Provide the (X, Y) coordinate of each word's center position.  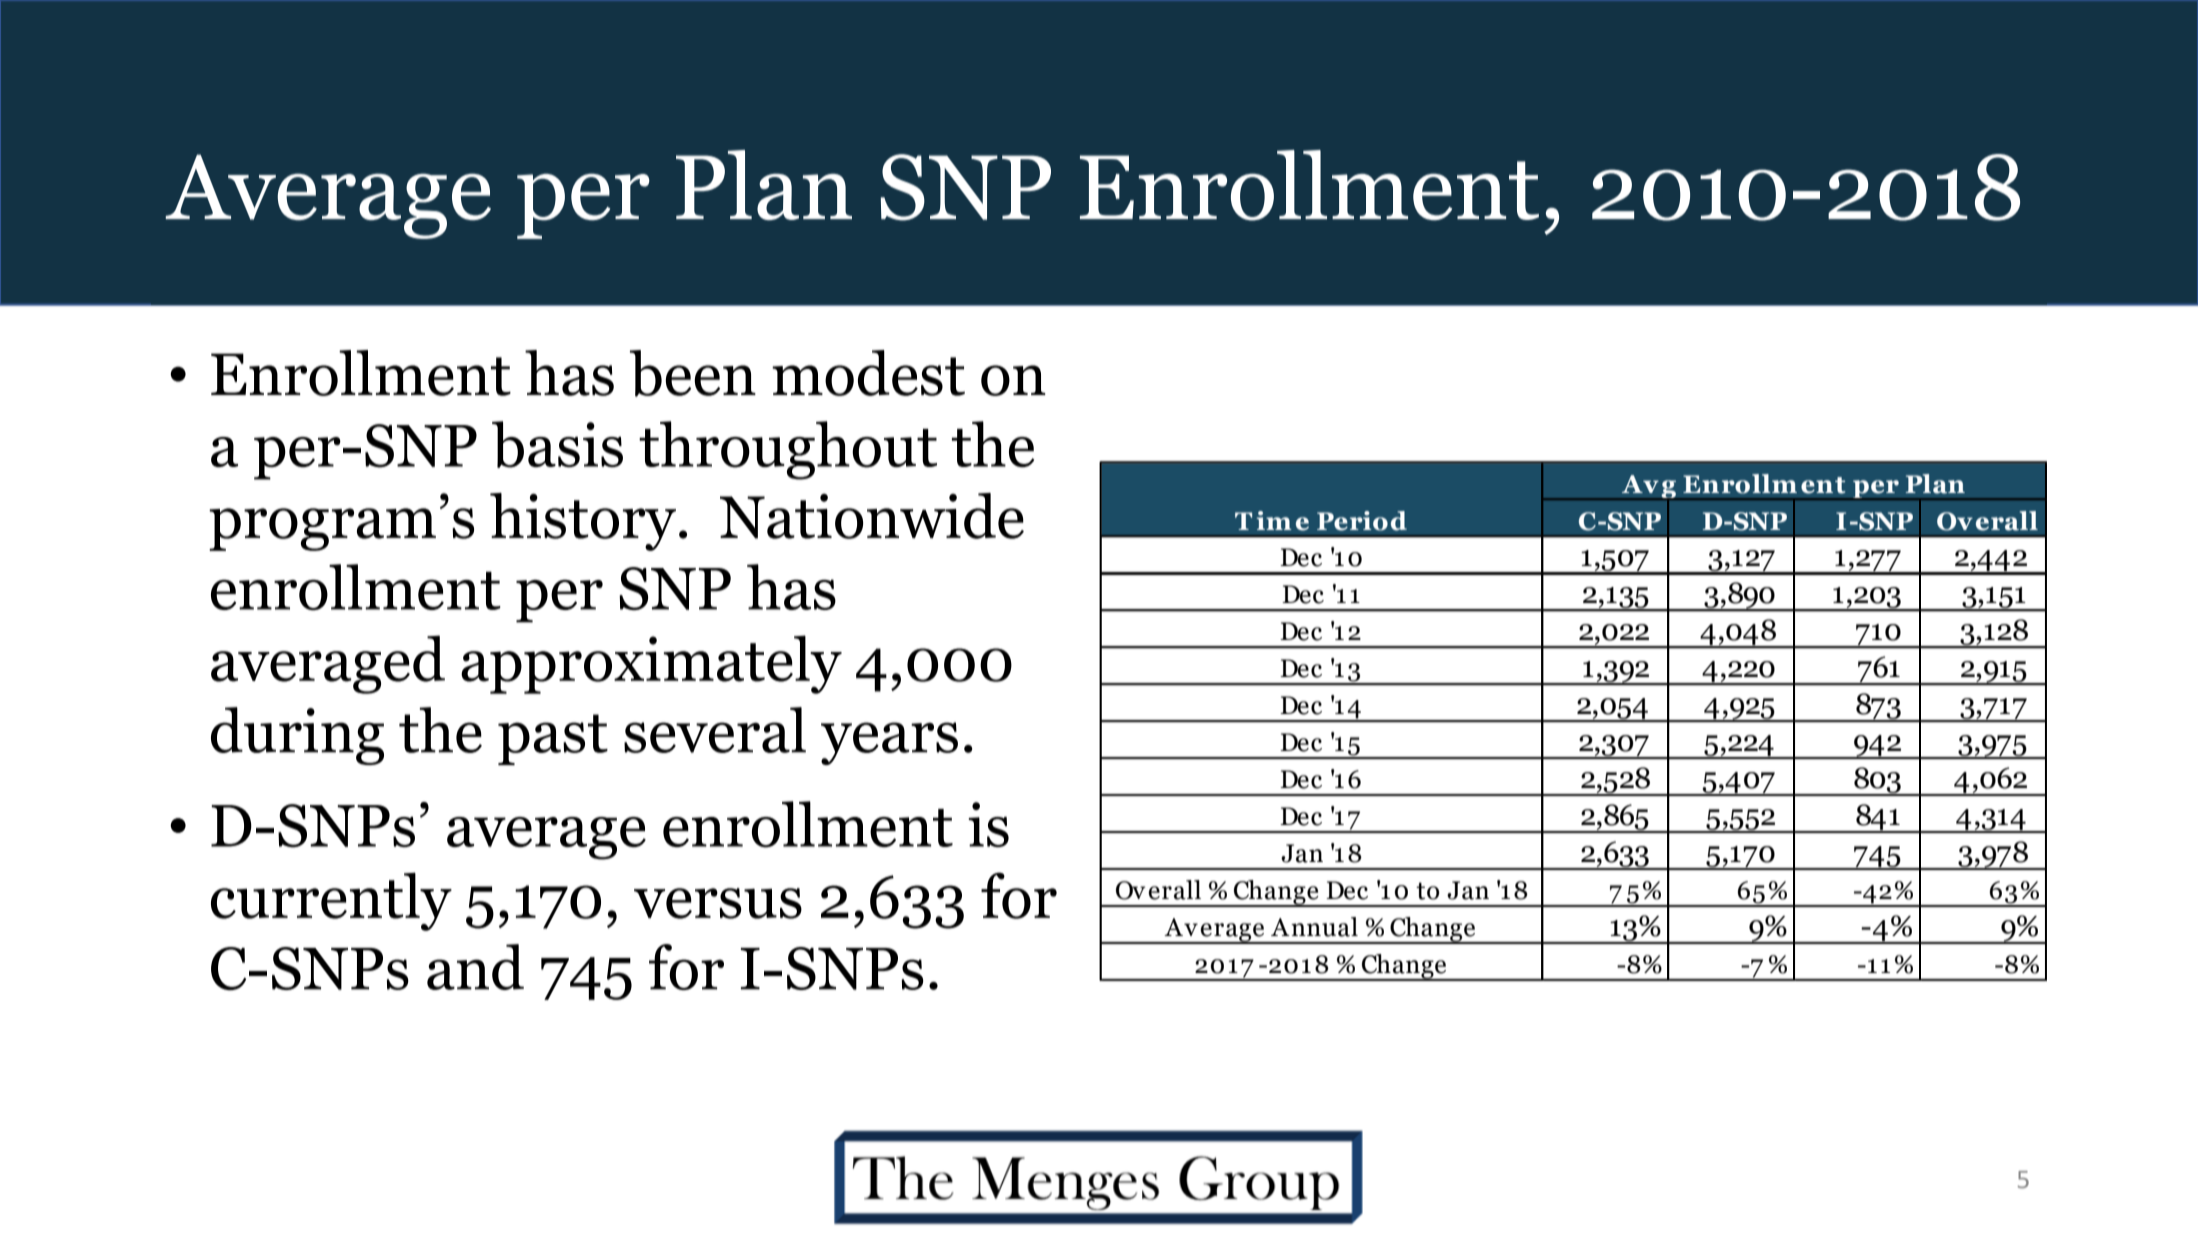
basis (557, 444)
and (475, 967)
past (553, 739)
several (715, 730)
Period (1362, 521)
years (889, 743)
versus (718, 903)
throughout (788, 450)
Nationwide (872, 516)
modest (868, 373)
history (583, 522)
